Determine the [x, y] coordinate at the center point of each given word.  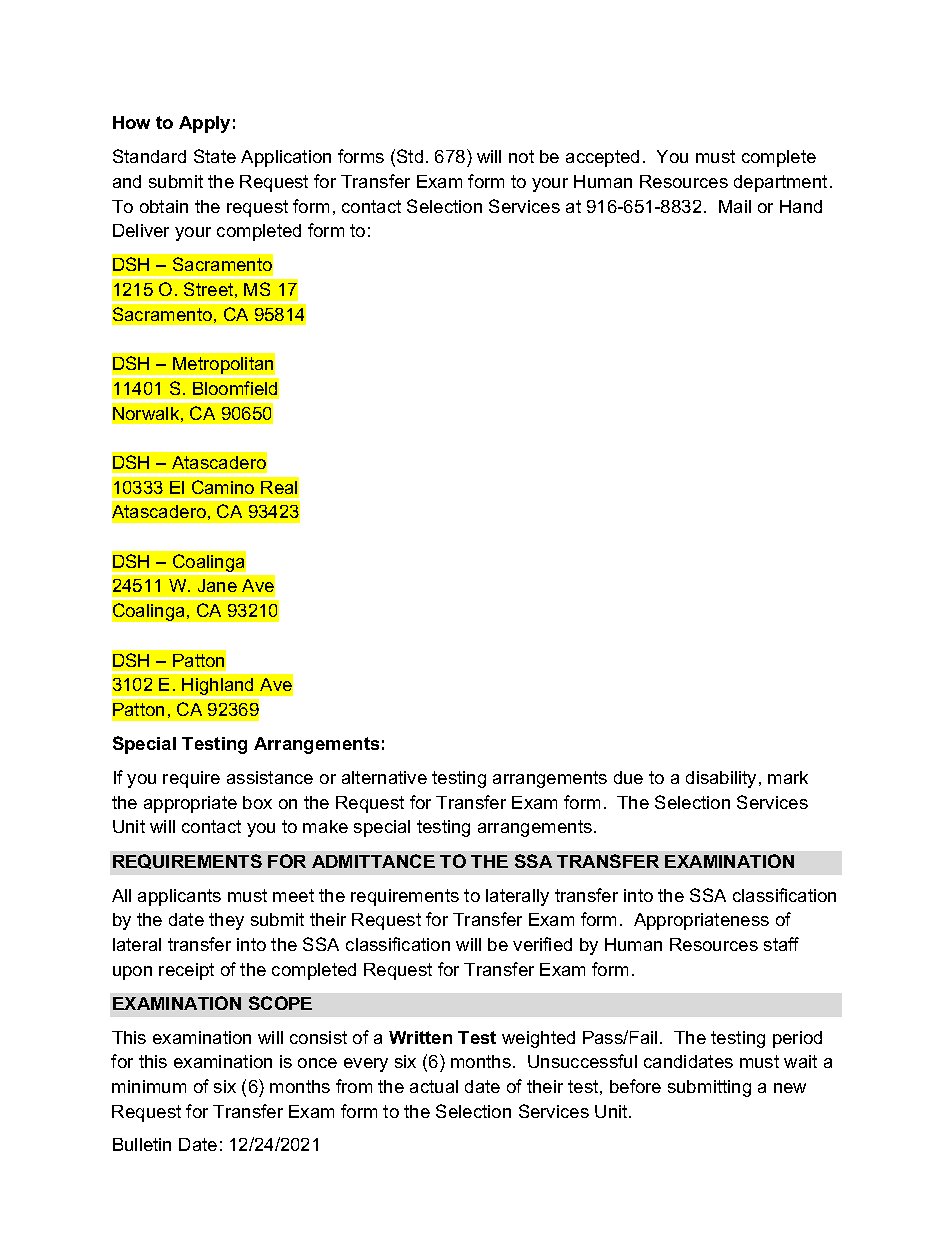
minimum [149, 1086]
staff [781, 944]
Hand [801, 206]
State [215, 156]
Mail [735, 206]
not [521, 156]
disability [723, 779]
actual [434, 1086]
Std [410, 156]
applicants [179, 897]
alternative [384, 777]
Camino [223, 487]
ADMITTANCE [373, 861]
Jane [217, 585]
